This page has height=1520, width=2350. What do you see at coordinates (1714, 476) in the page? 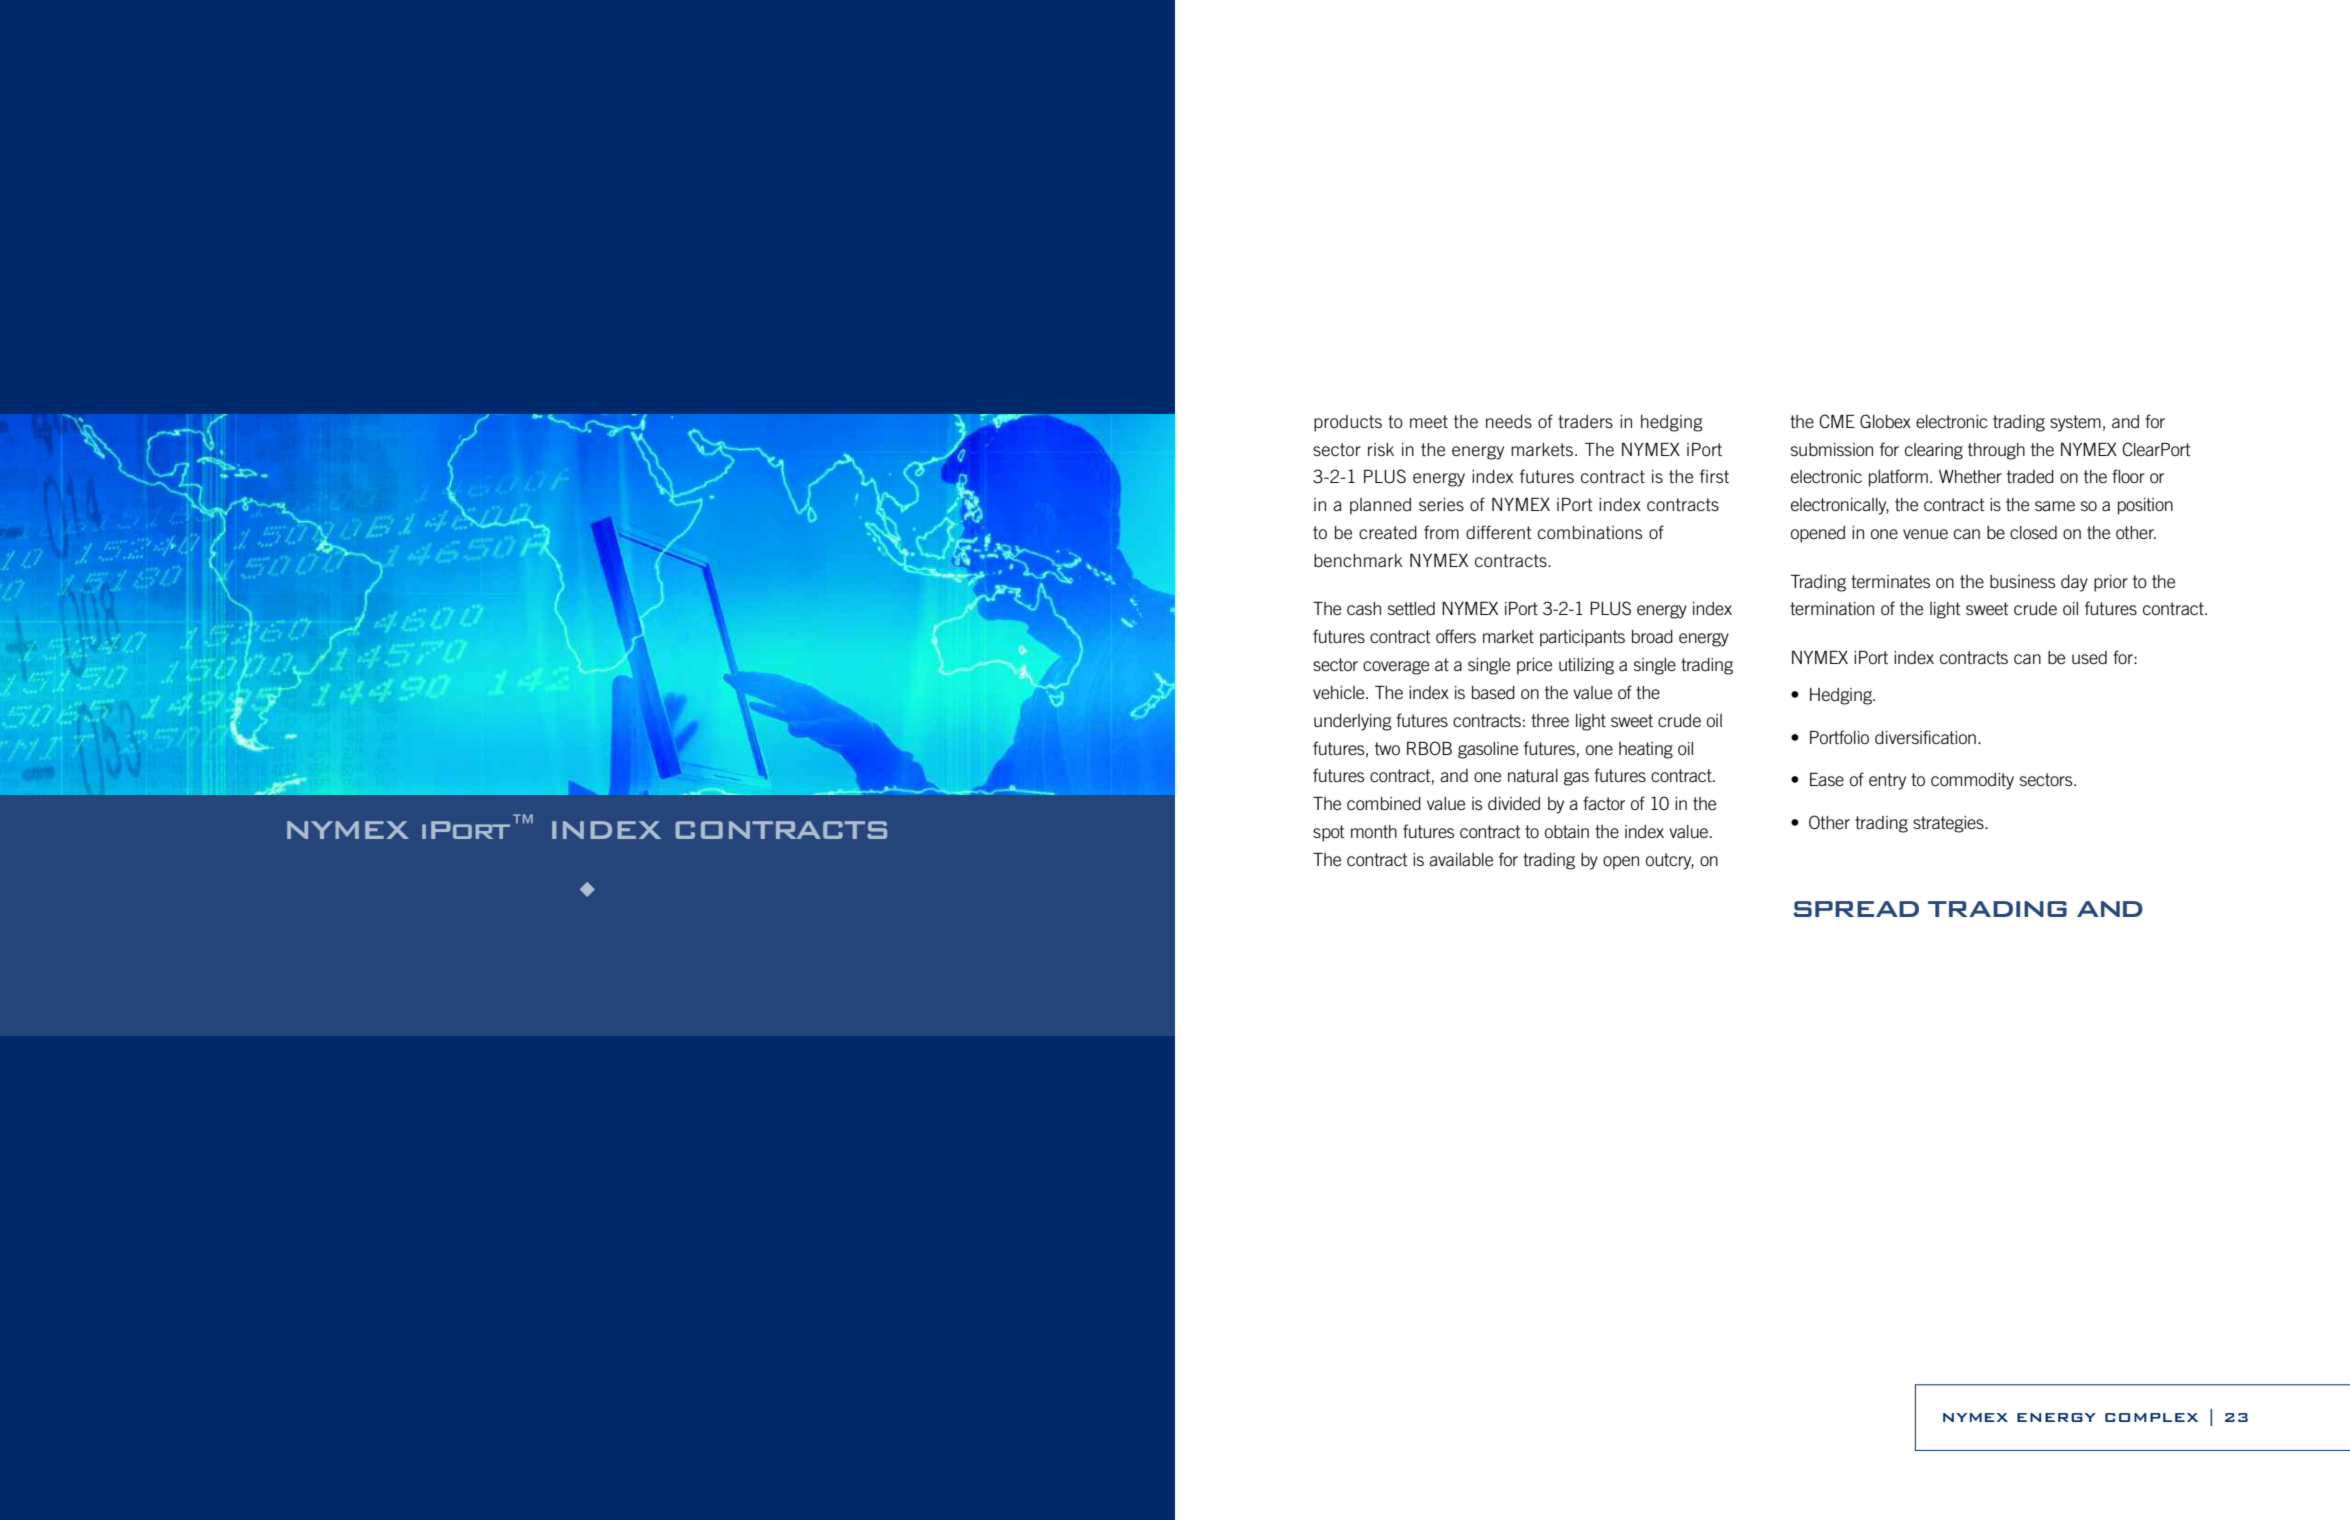
I see `first` at bounding box center [1714, 476].
